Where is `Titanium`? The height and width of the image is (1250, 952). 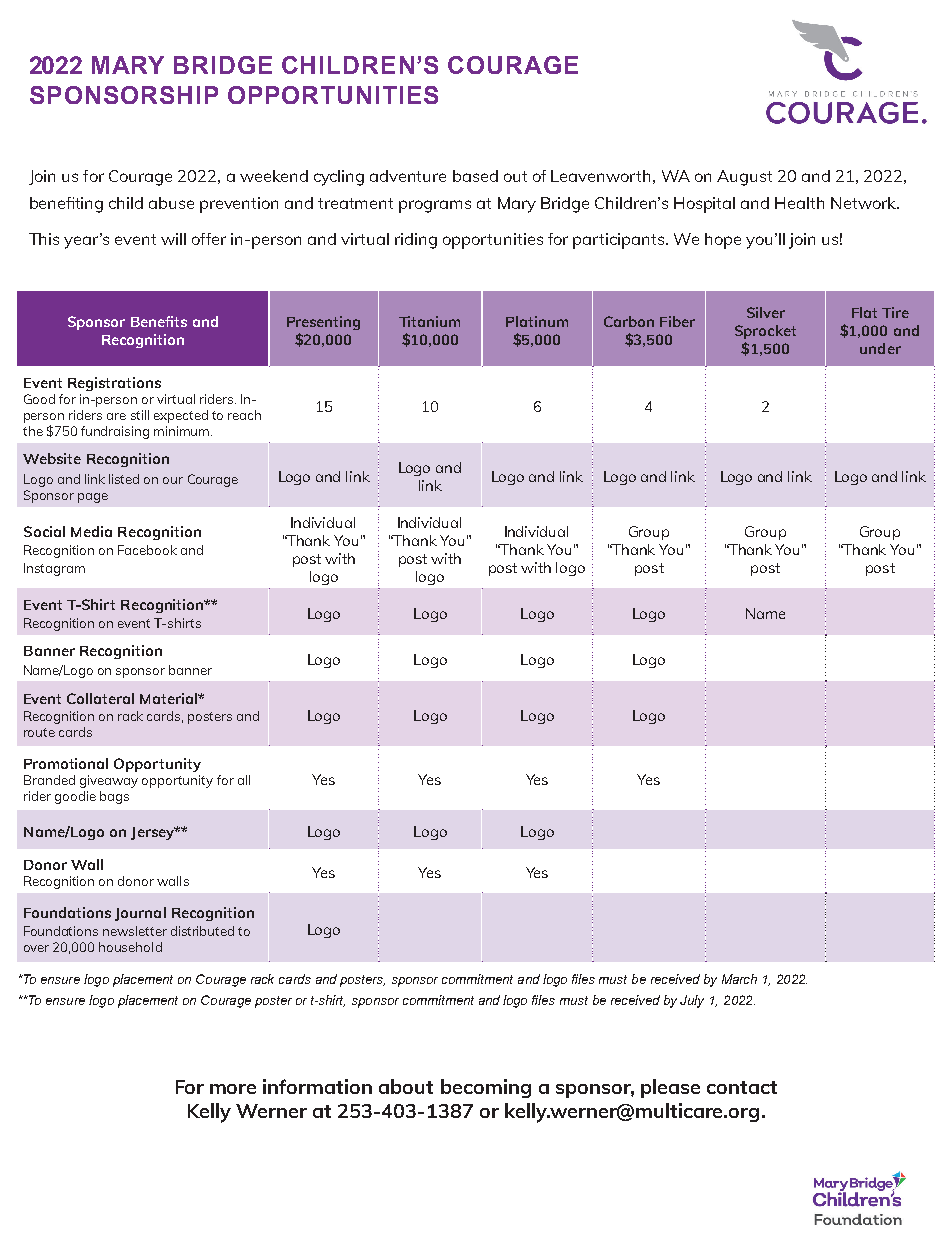
Titanium is located at coordinates (429, 321).
